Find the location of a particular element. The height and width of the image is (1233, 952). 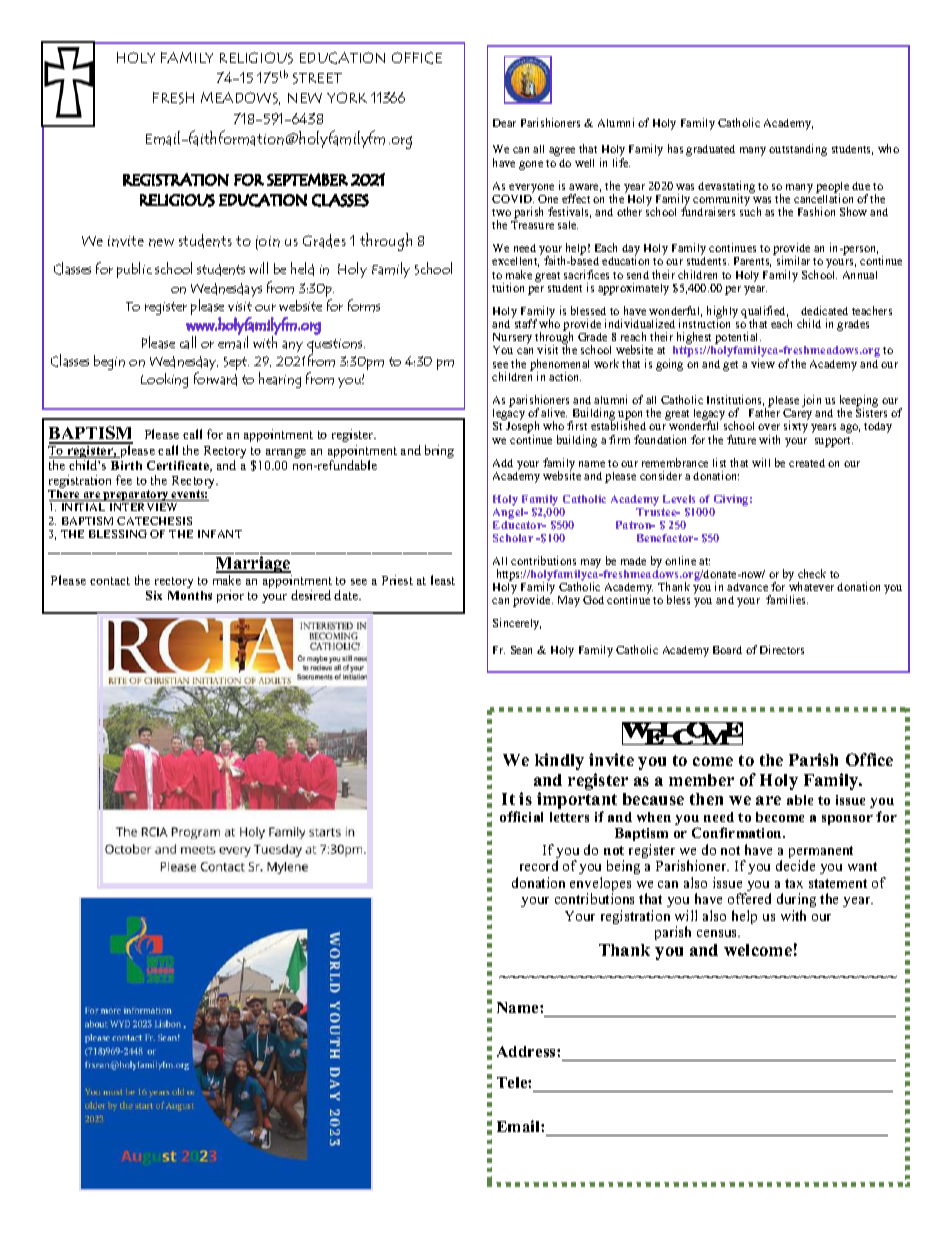

CATECHESIS is located at coordinates (154, 521).
